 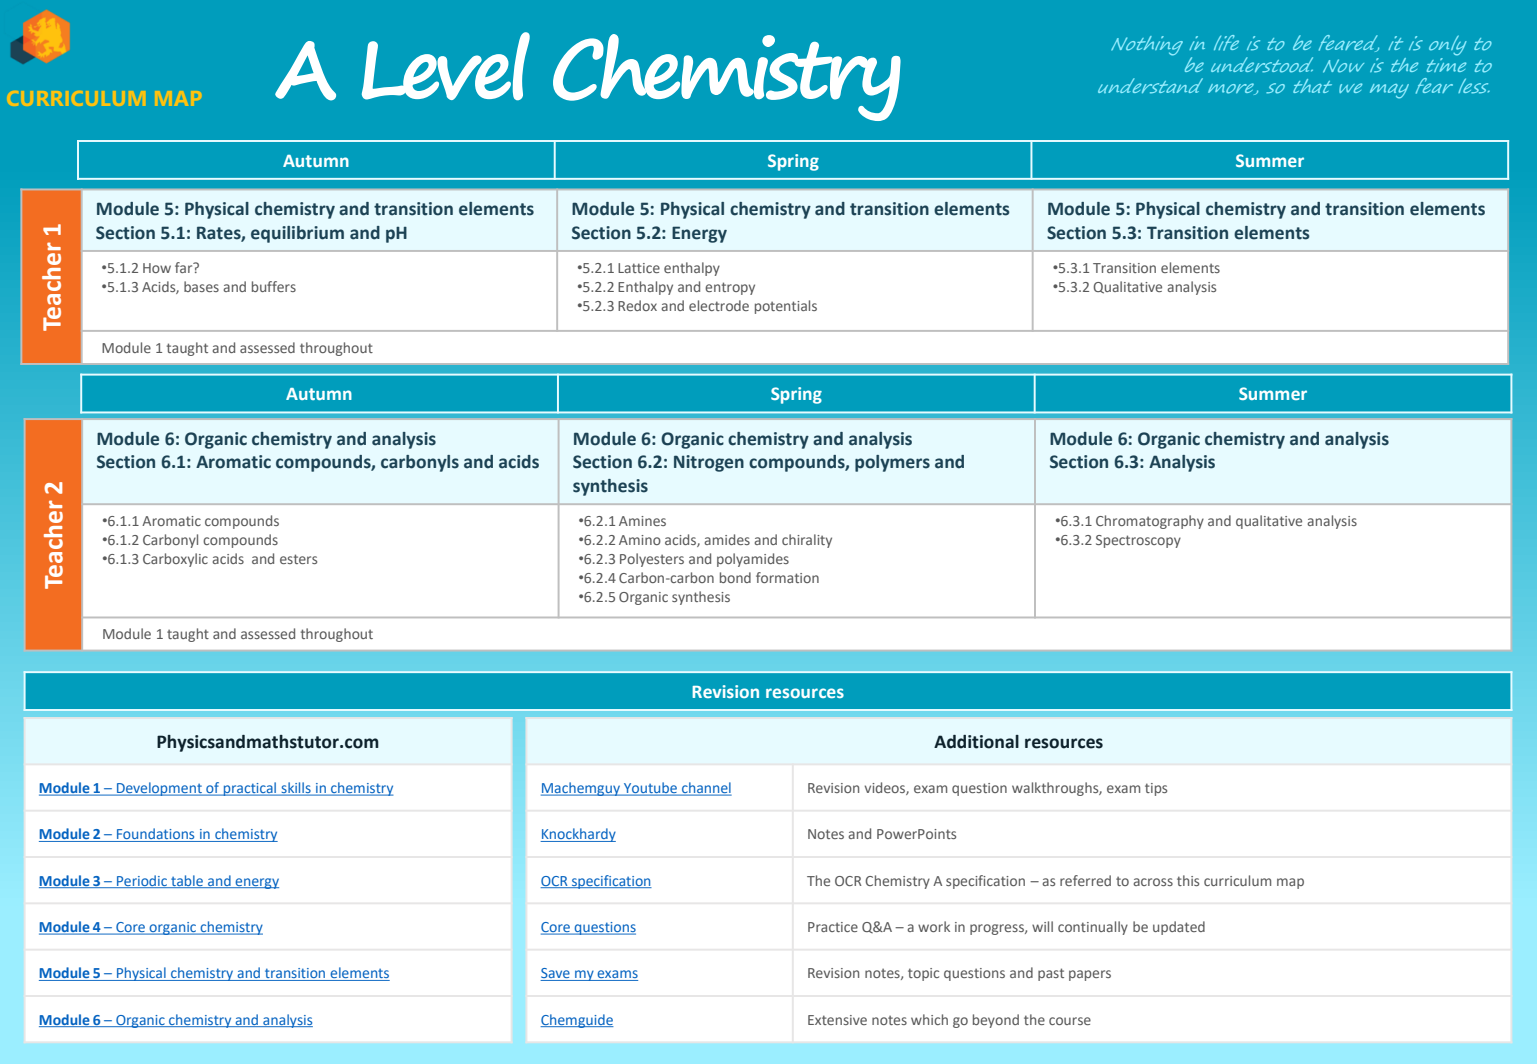 I want to click on practical, so click(x=250, y=789).
